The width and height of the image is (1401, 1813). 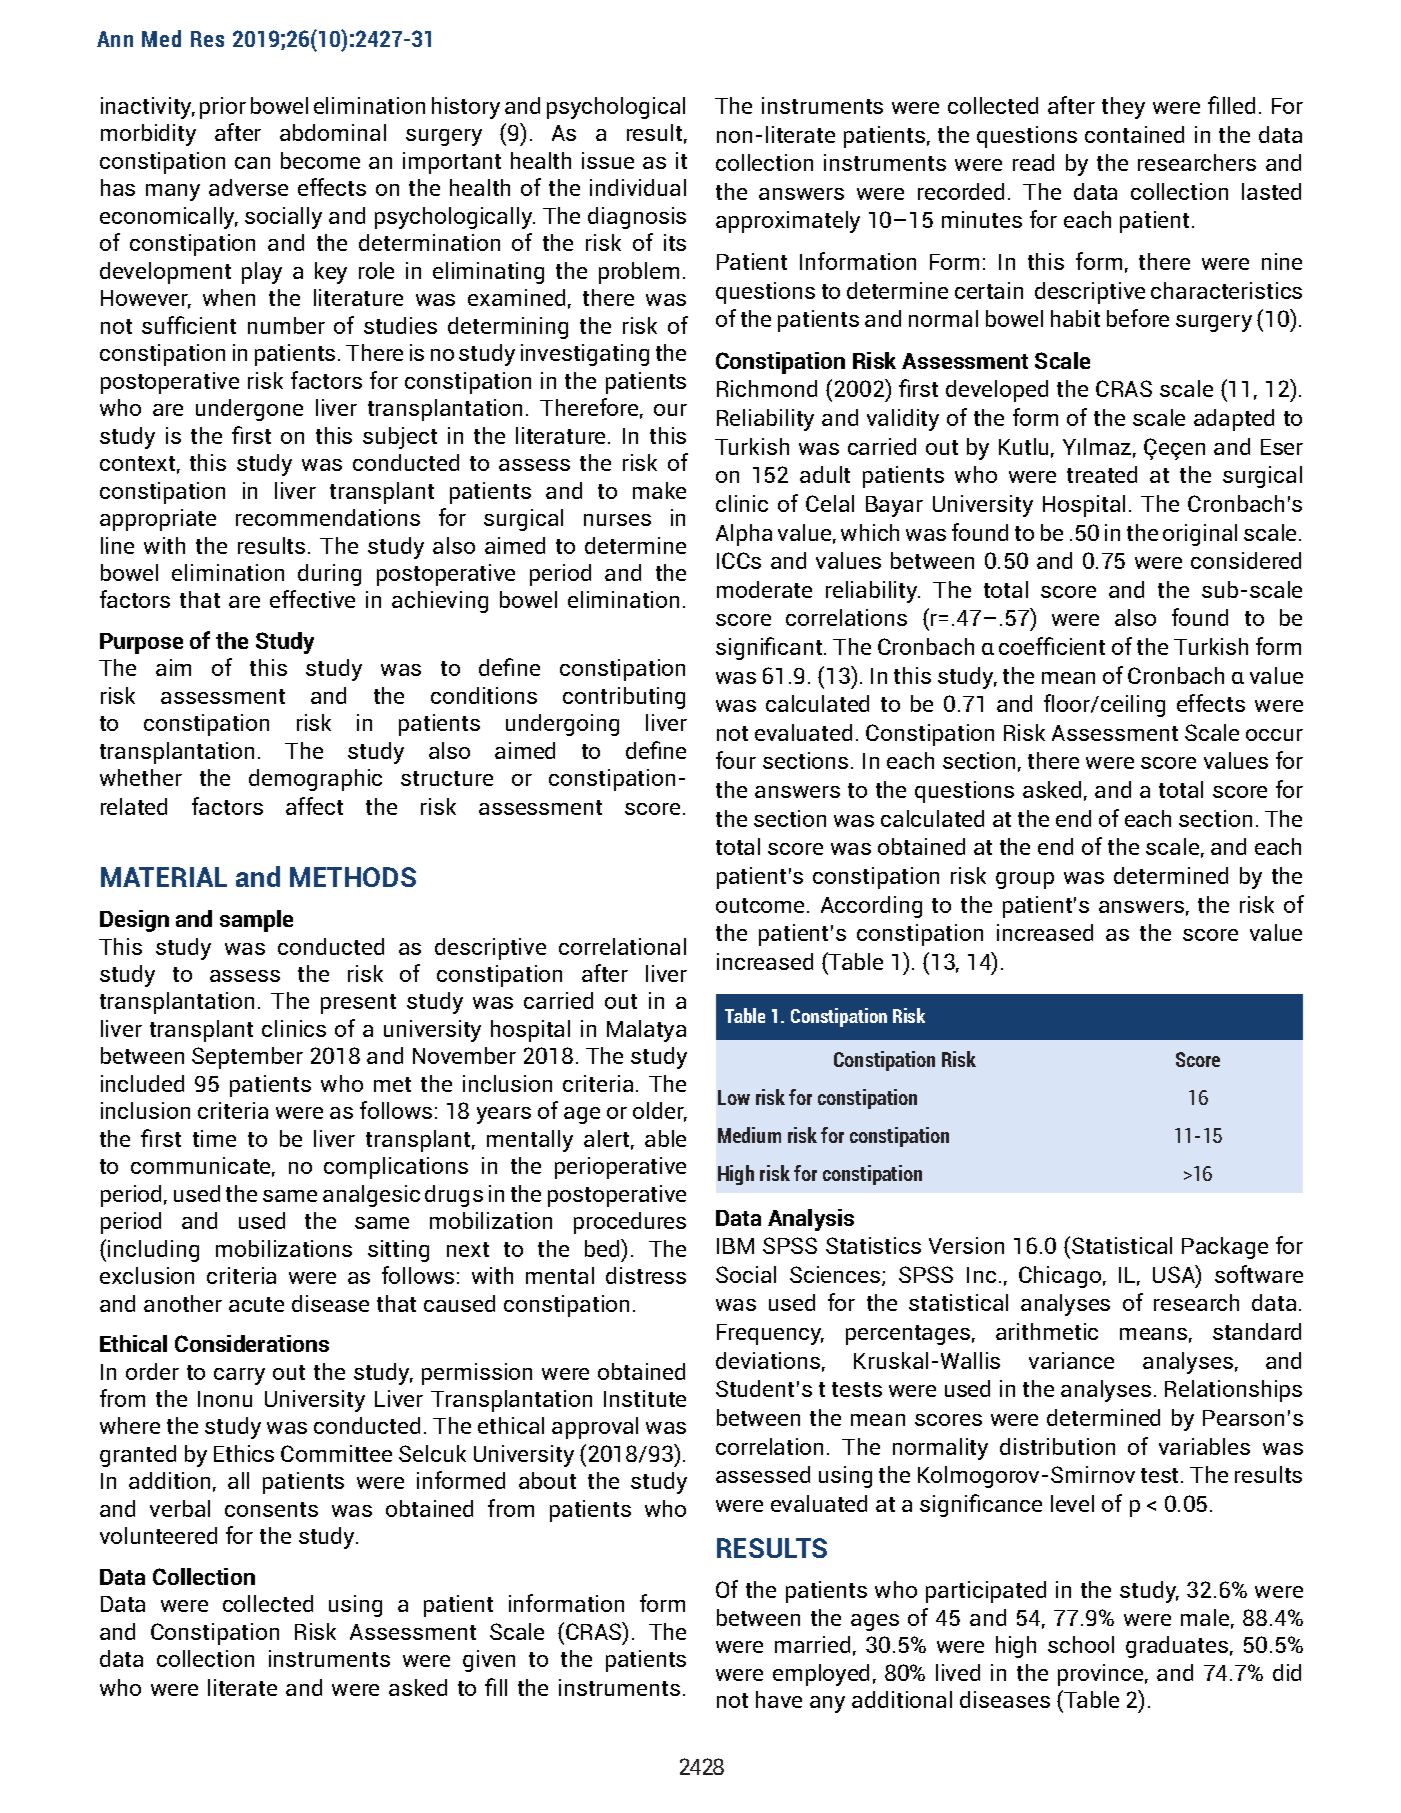 I want to click on Package, so click(x=1225, y=1248).
